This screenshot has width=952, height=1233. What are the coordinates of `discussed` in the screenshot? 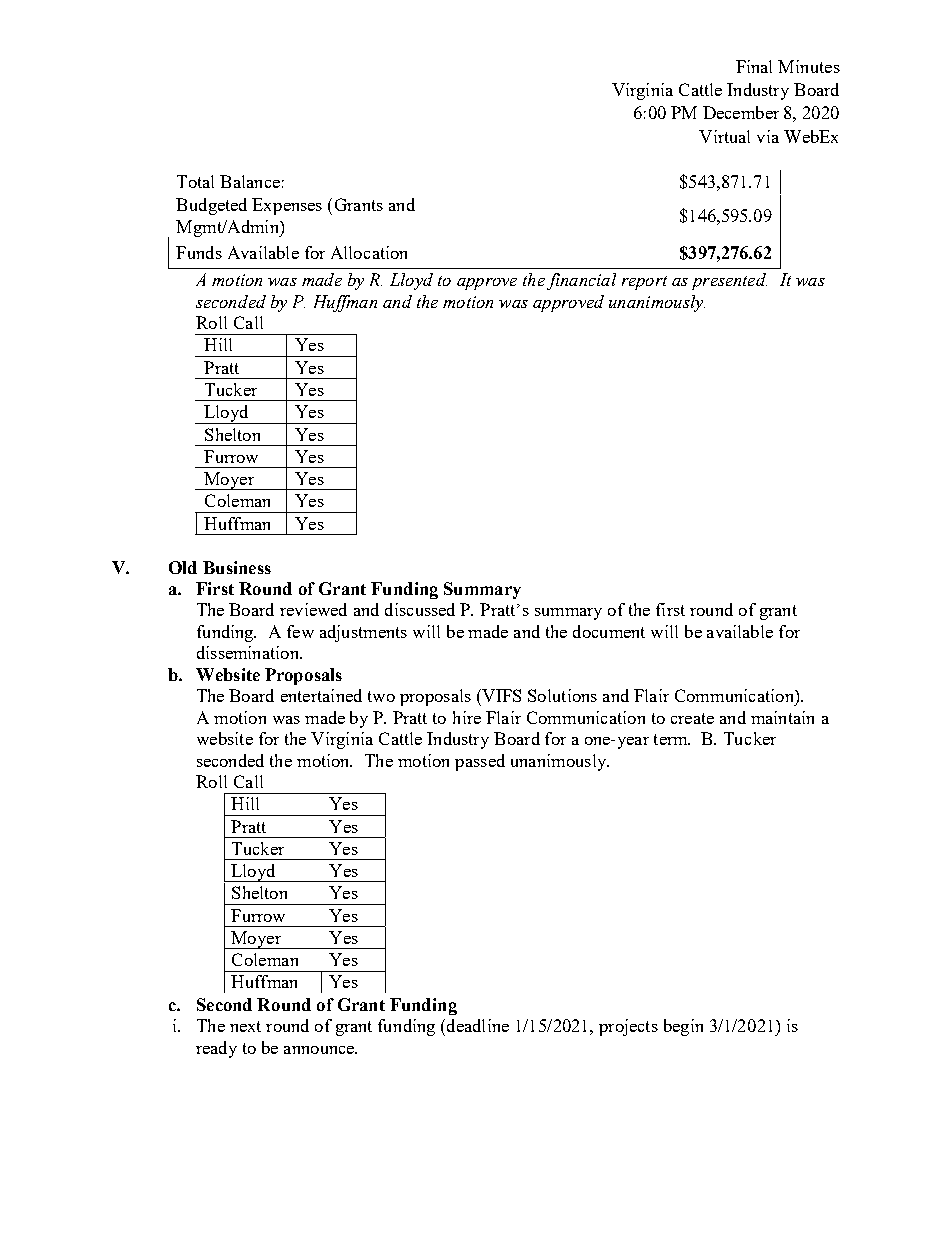 It's located at (420, 609).
